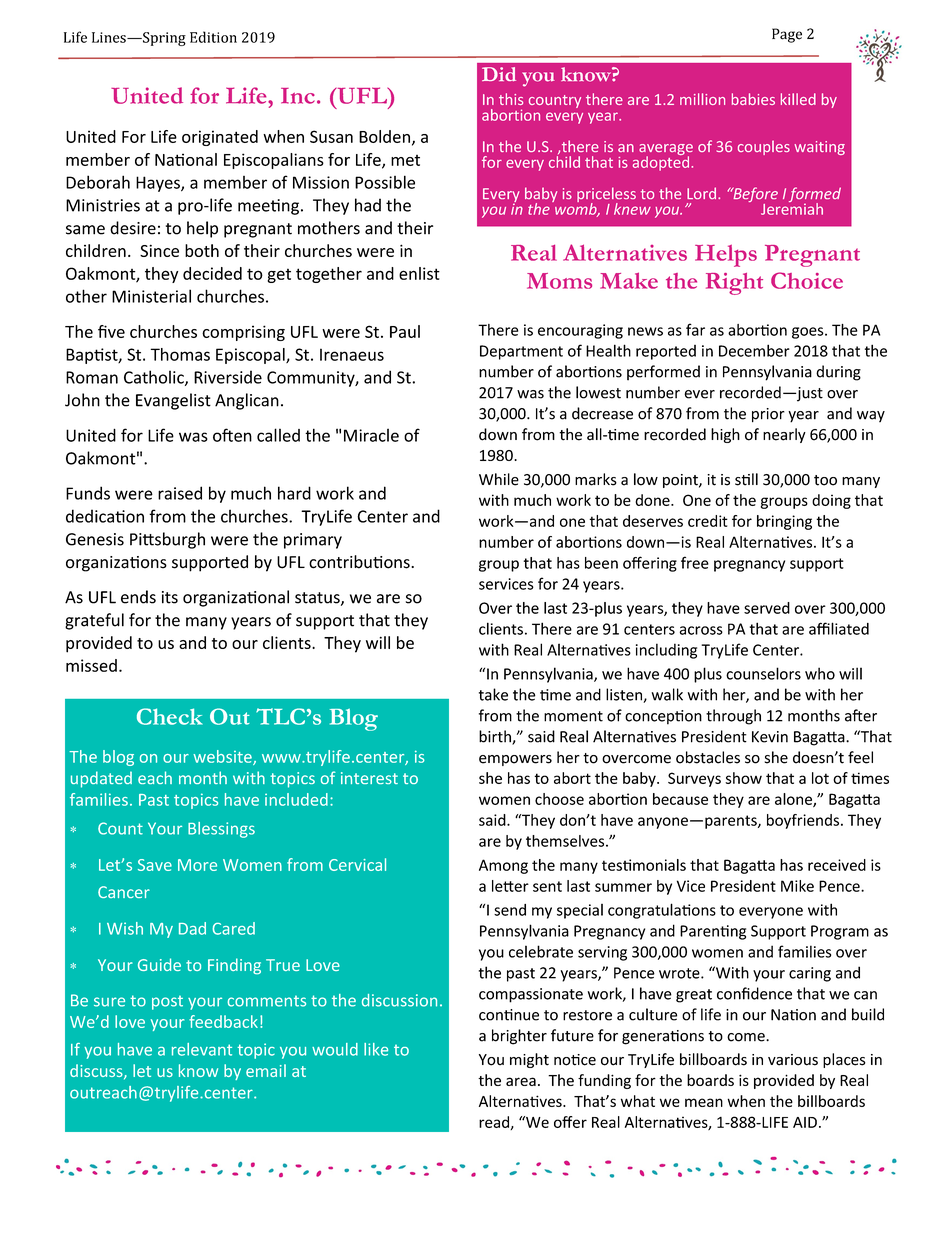  I want to click on Did, so click(499, 74).
